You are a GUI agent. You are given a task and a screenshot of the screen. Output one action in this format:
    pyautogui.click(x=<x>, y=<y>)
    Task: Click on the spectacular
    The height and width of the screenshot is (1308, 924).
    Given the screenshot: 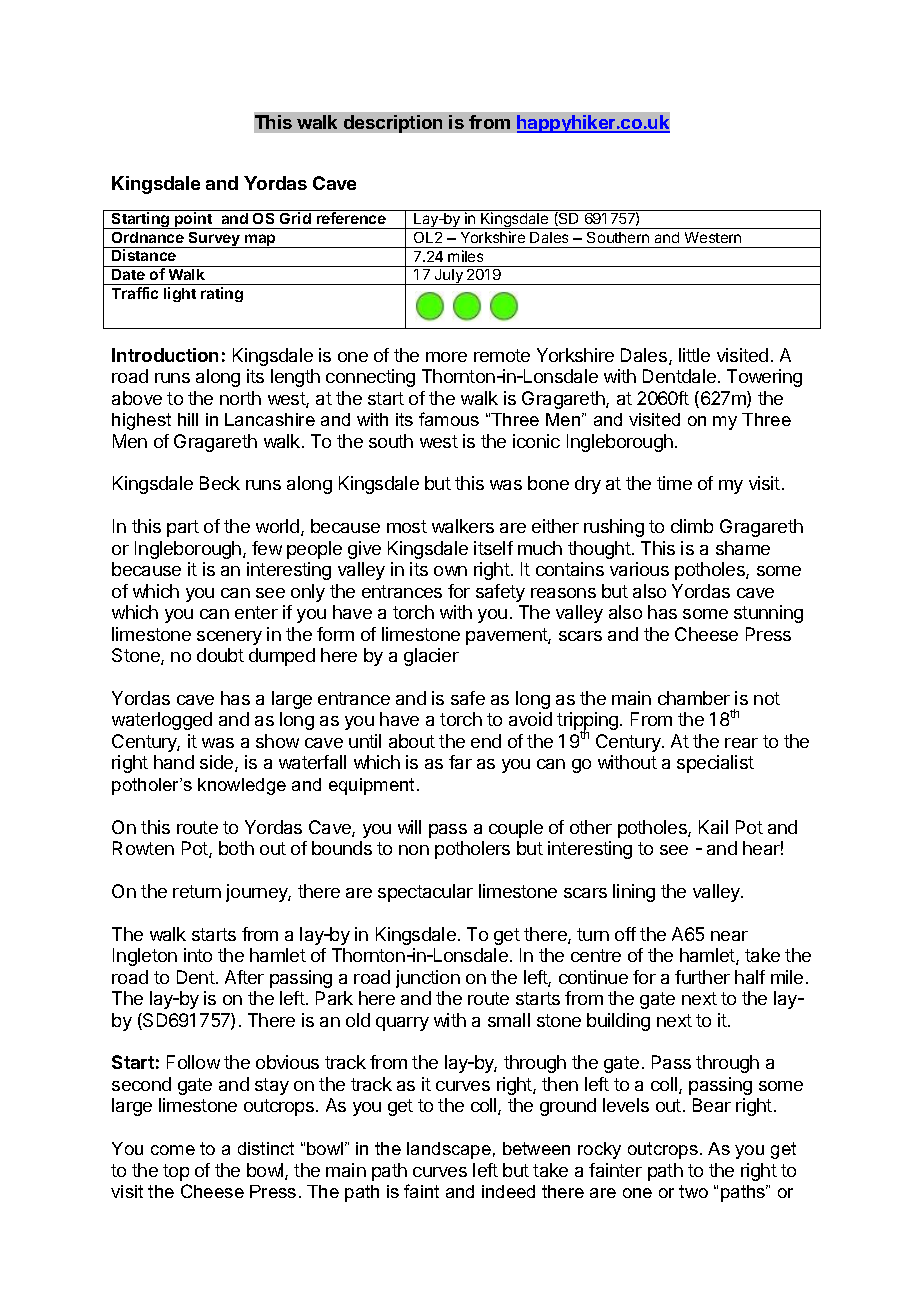 What is the action you would take?
    pyautogui.click(x=425, y=893)
